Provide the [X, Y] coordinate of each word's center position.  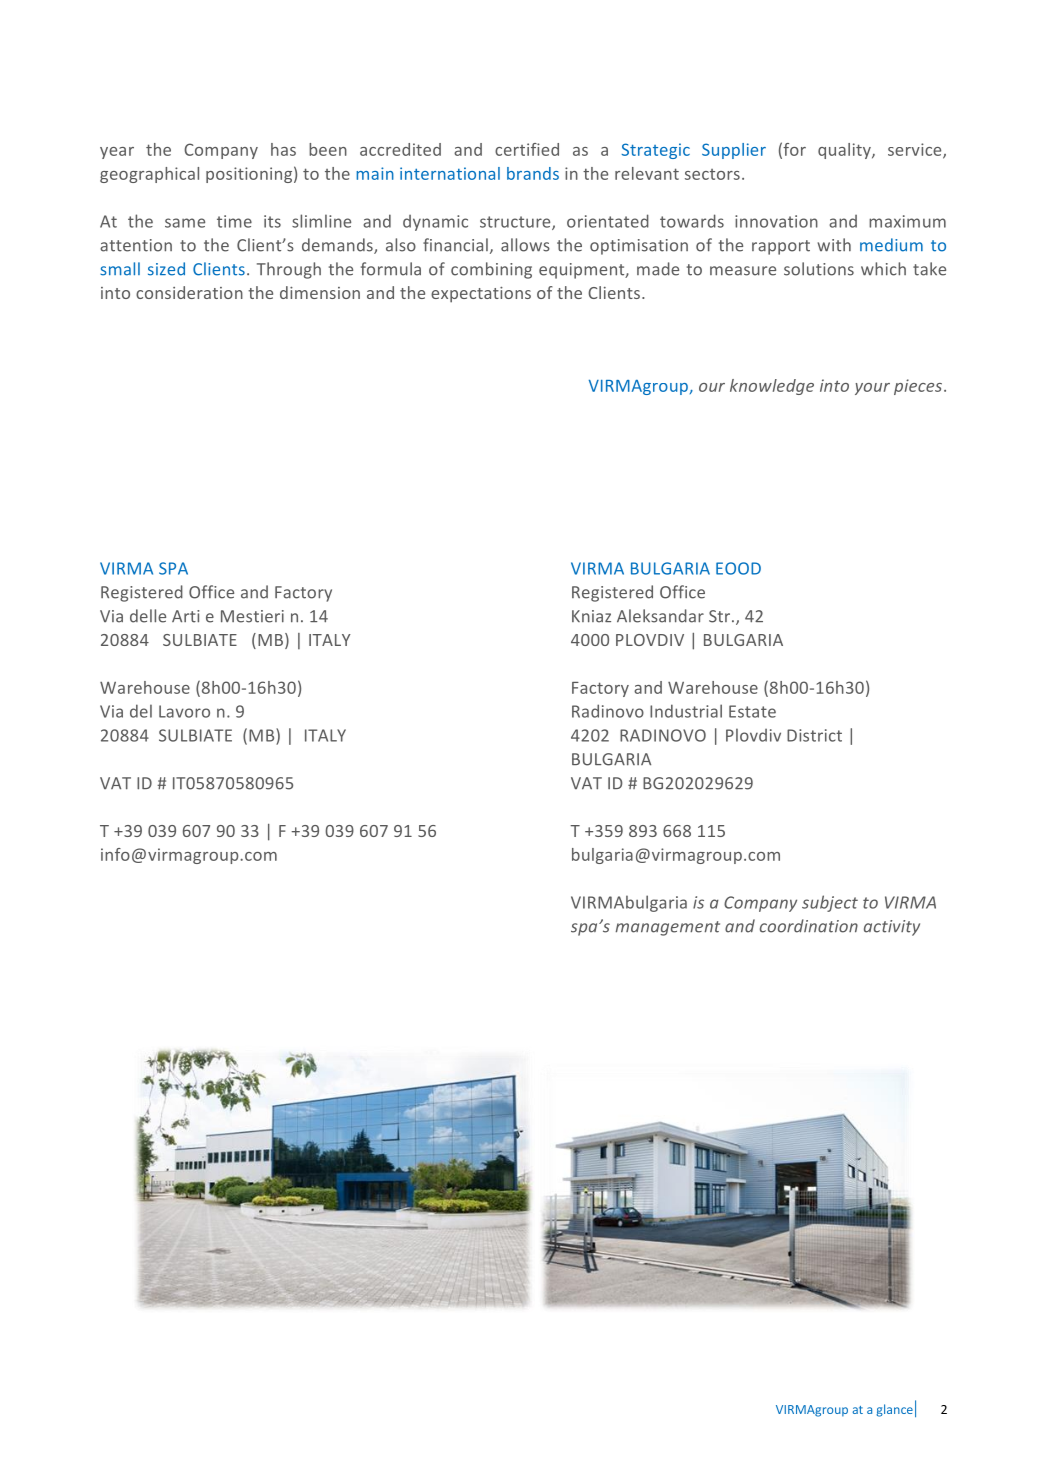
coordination [809, 926]
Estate [752, 711]
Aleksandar [660, 616]
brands [533, 173]
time [234, 221]
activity [892, 928]
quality [845, 151]
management [668, 928]
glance [894, 1410]
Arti [185, 616]
